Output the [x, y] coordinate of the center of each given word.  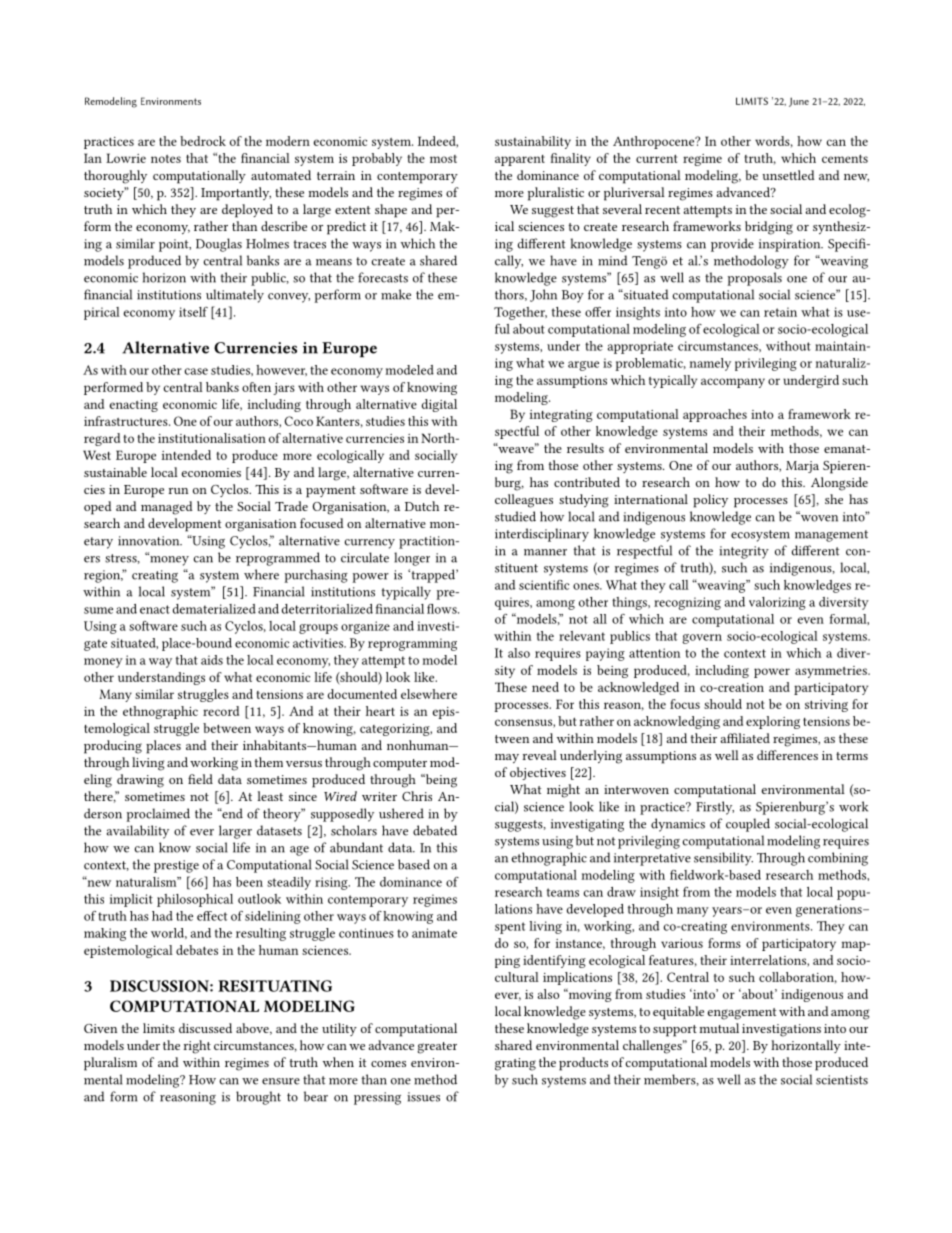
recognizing [687, 603]
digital [439, 405]
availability [138, 832]
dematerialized [214, 609]
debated [435, 830]
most [443, 159]
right [197, 1047]
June [799, 102]
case [196, 371]
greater [437, 1048]
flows [443, 609]
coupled [748, 825]
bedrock [203, 141]
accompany [733, 383]
